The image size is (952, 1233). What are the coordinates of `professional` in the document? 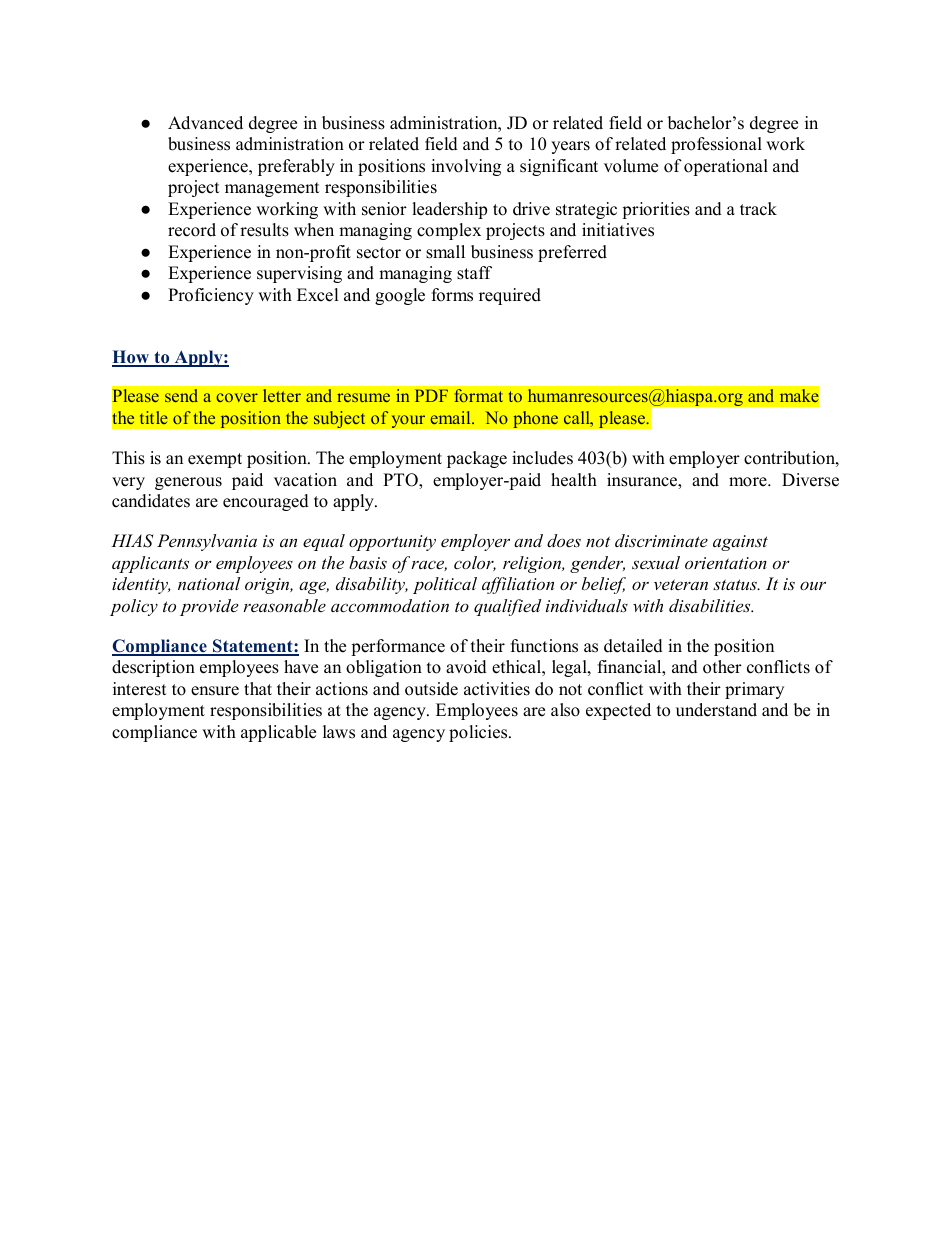 It's located at (716, 145).
